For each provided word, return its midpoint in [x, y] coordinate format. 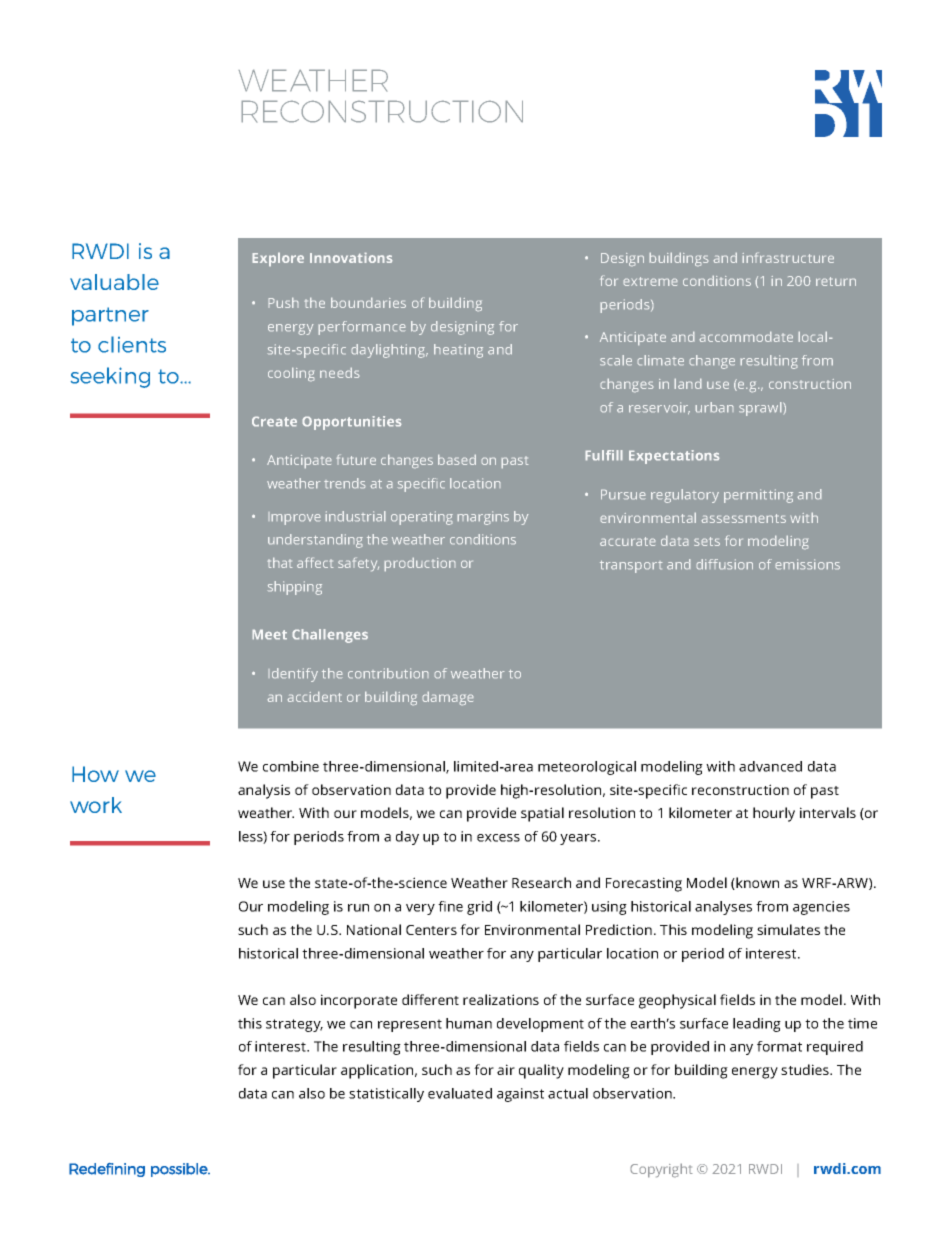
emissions [807, 564]
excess [498, 838]
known [756, 883]
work [96, 805]
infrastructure [788, 257]
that [280, 562]
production [420, 564]
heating [458, 351]
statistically [386, 1095]
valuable [114, 282]
